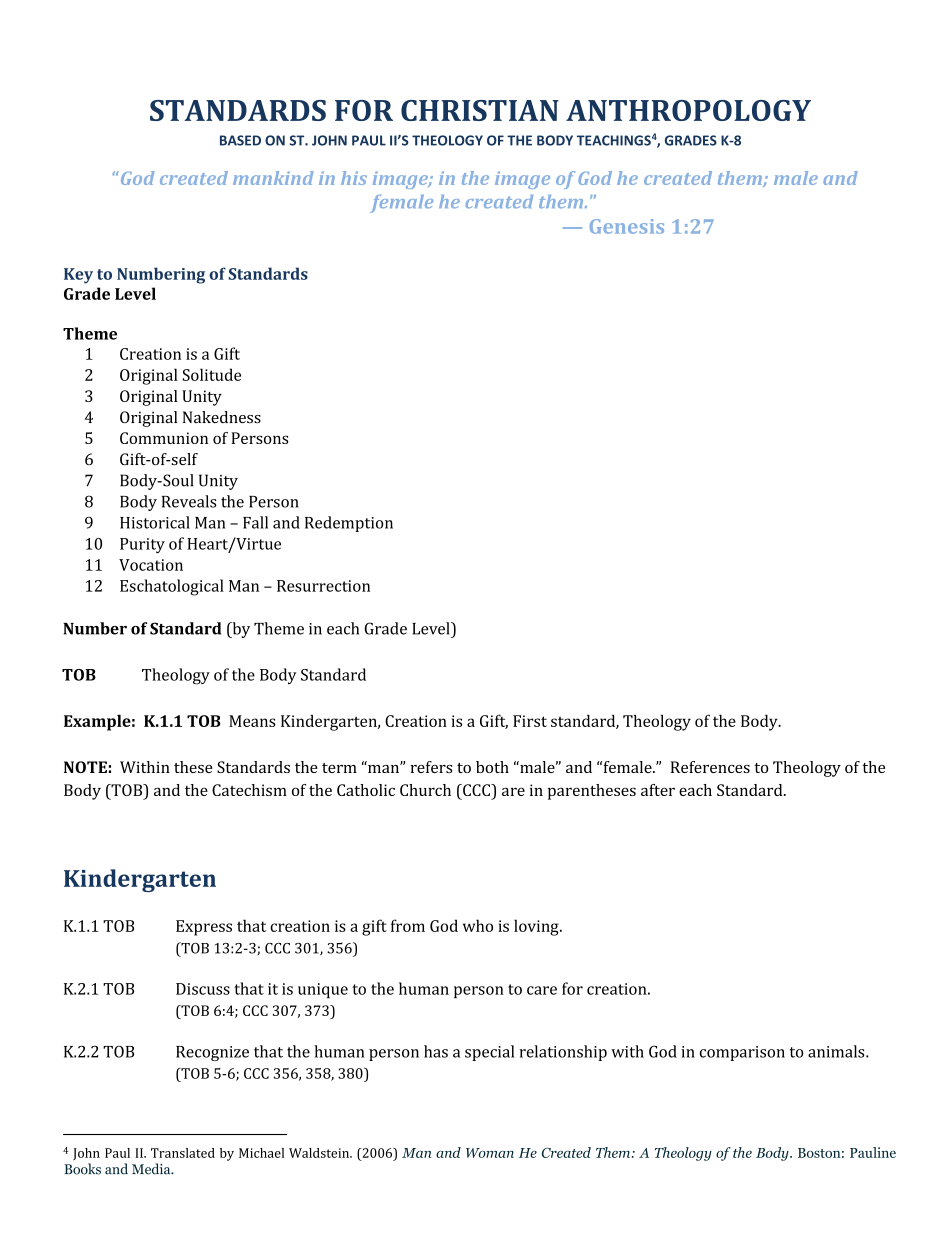 The height and width of the screenshot is (1233, 952). Describe the element at coordinates (164, 438) in the screenshot. I see `Communion` at that location.
